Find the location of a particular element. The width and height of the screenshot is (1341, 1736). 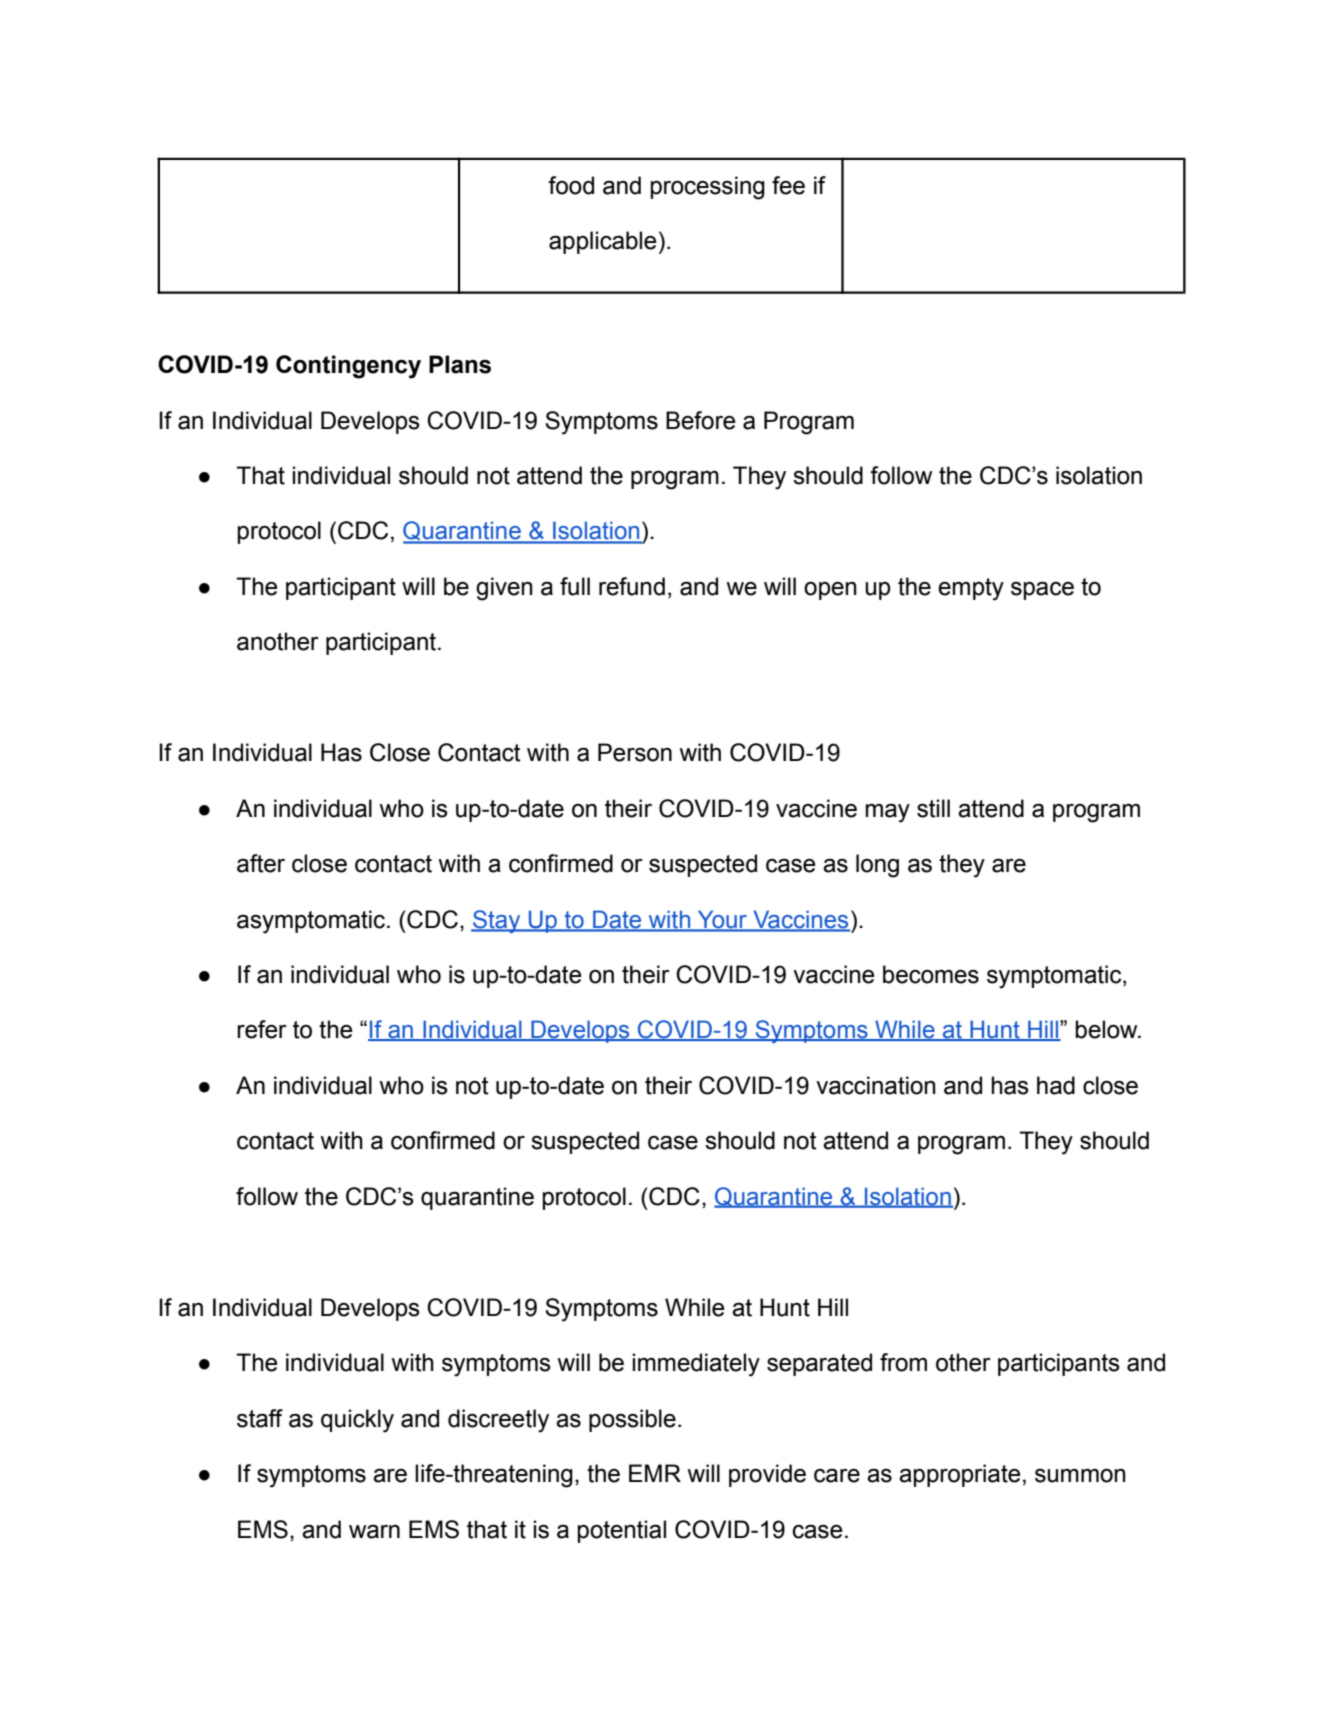

had is located at coordinates (1056, 1085).
